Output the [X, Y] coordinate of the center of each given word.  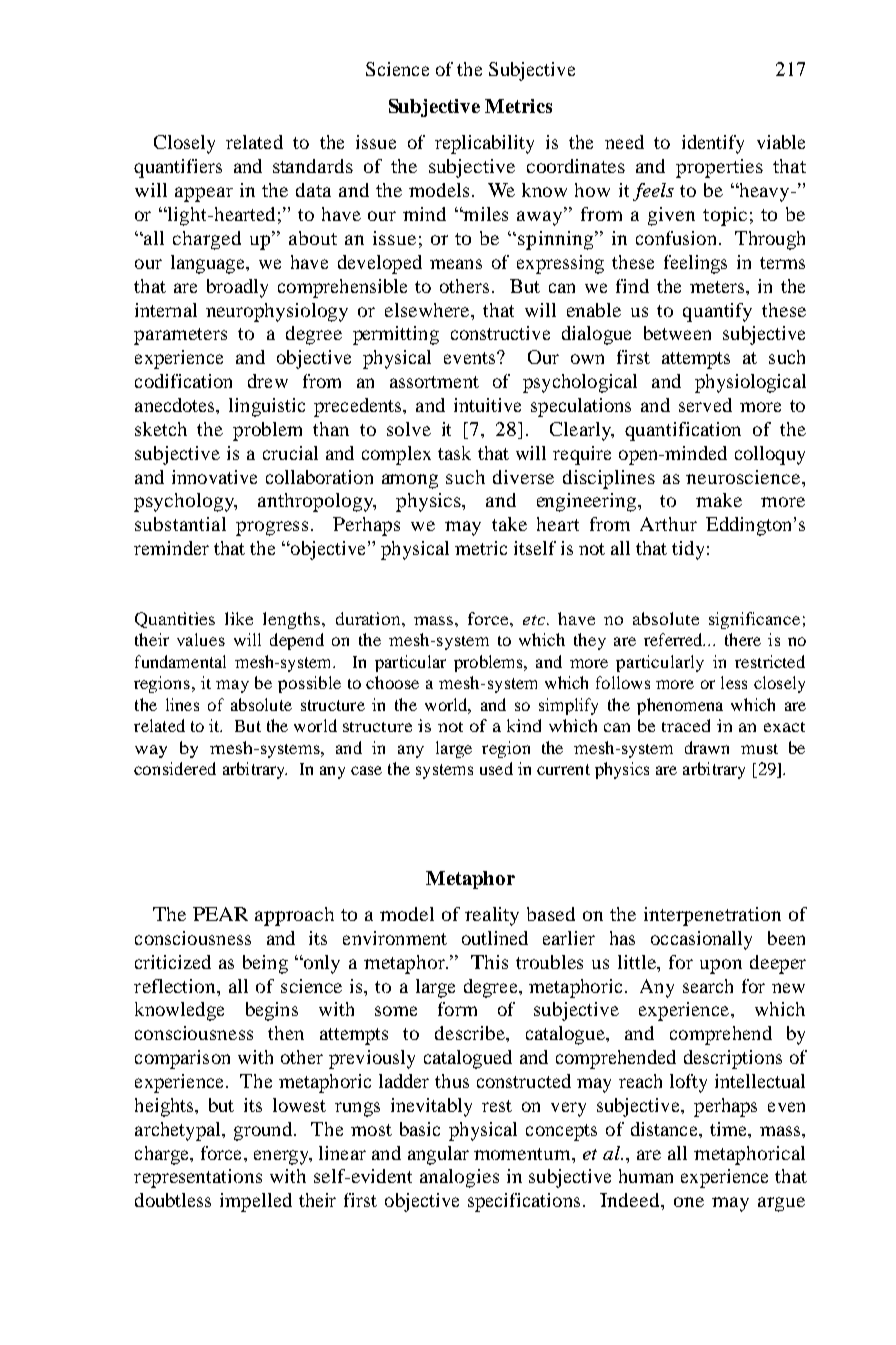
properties [719, 168]
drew [268, 381]
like [239, 618]
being [265, 964]
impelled [256, 1202]
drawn [707, 747]
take [509, 524]
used [496, 768]
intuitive [487, 405]
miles [484, 214]
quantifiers [178, 168]
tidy [688, 550]
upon [721, 966]
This [489, 962]
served [705, 405]
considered [175, 768]
